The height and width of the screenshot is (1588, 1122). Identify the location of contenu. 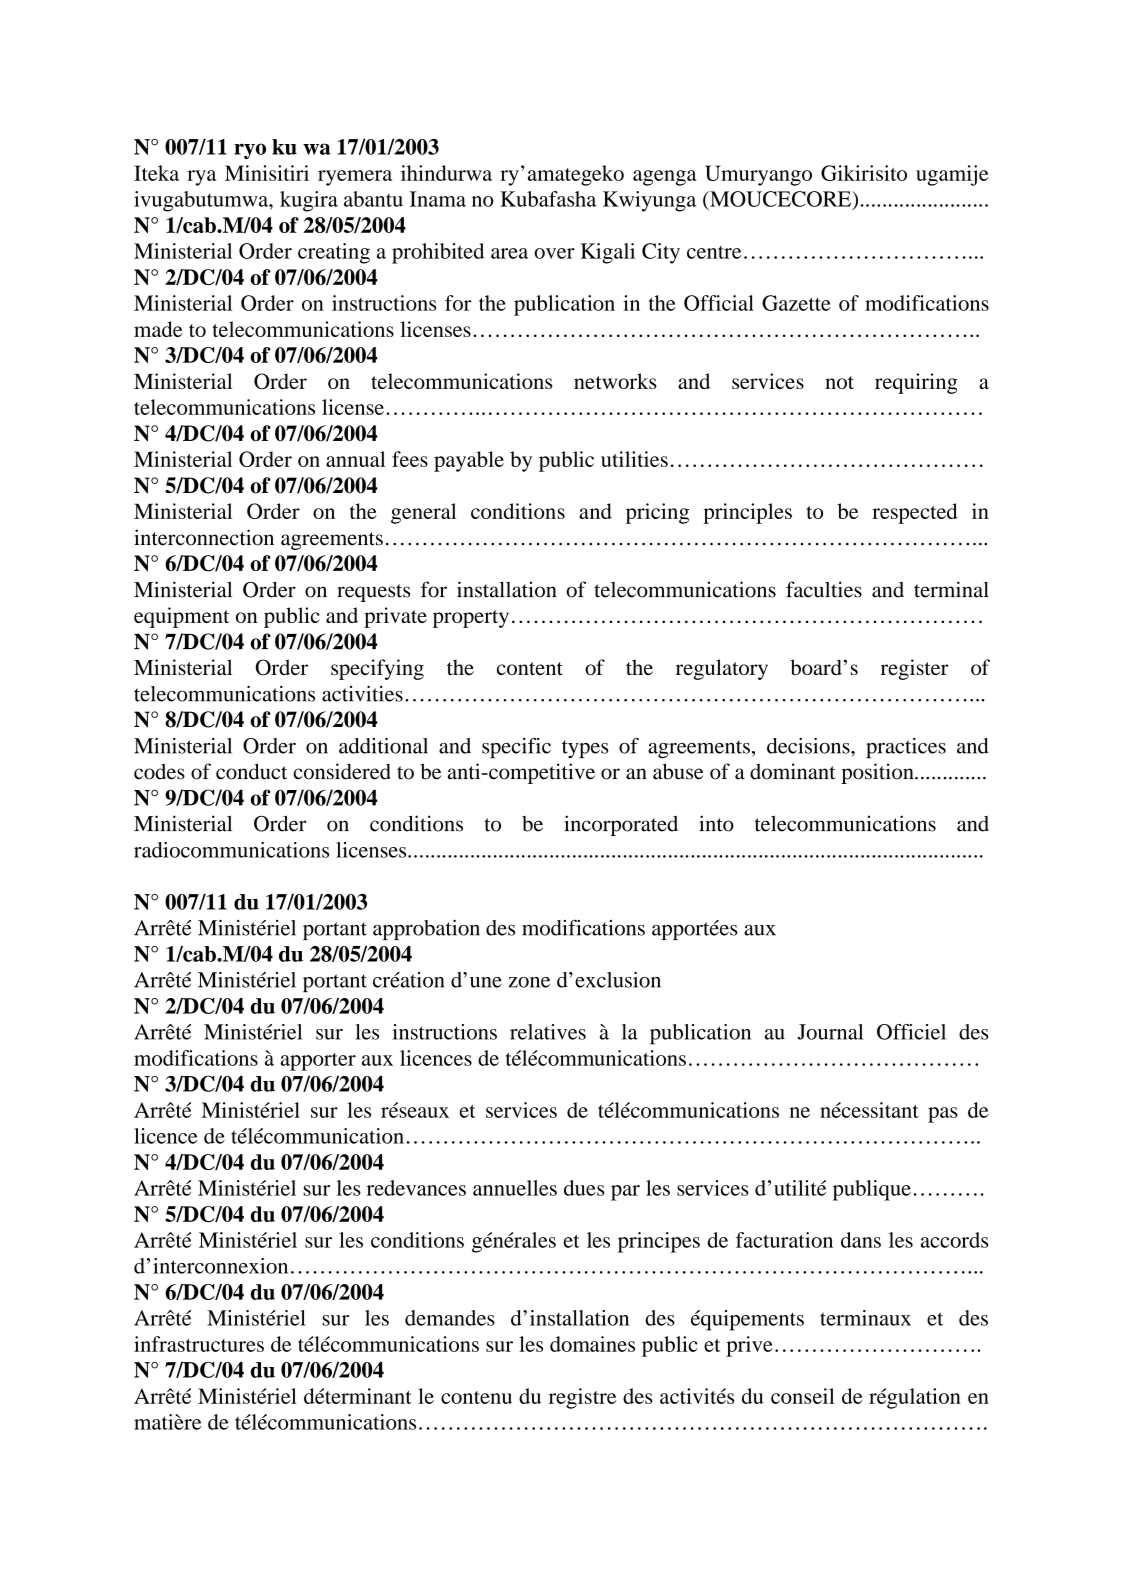
(476, 1397).
